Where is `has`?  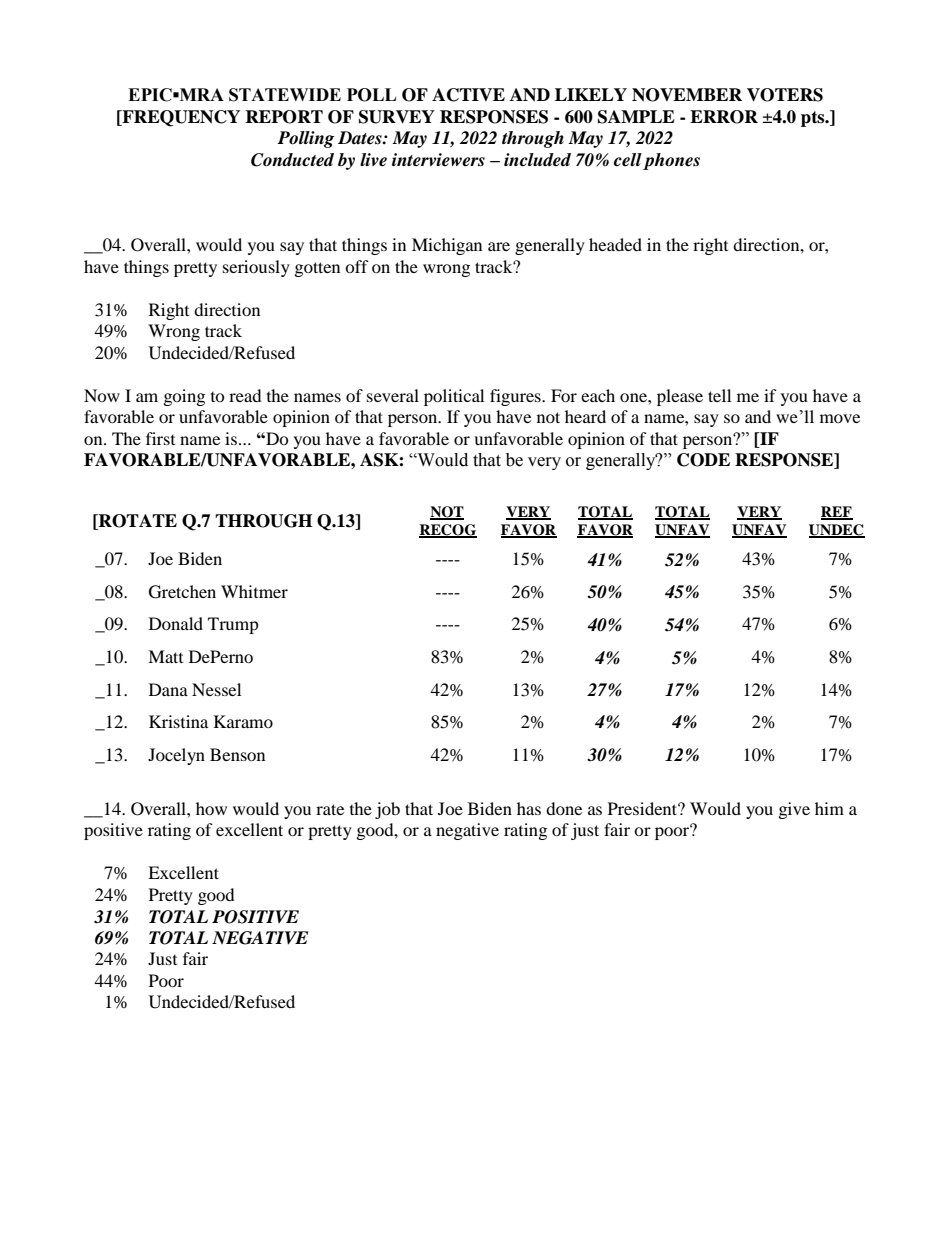 has is located at coordinates (529, 808).
